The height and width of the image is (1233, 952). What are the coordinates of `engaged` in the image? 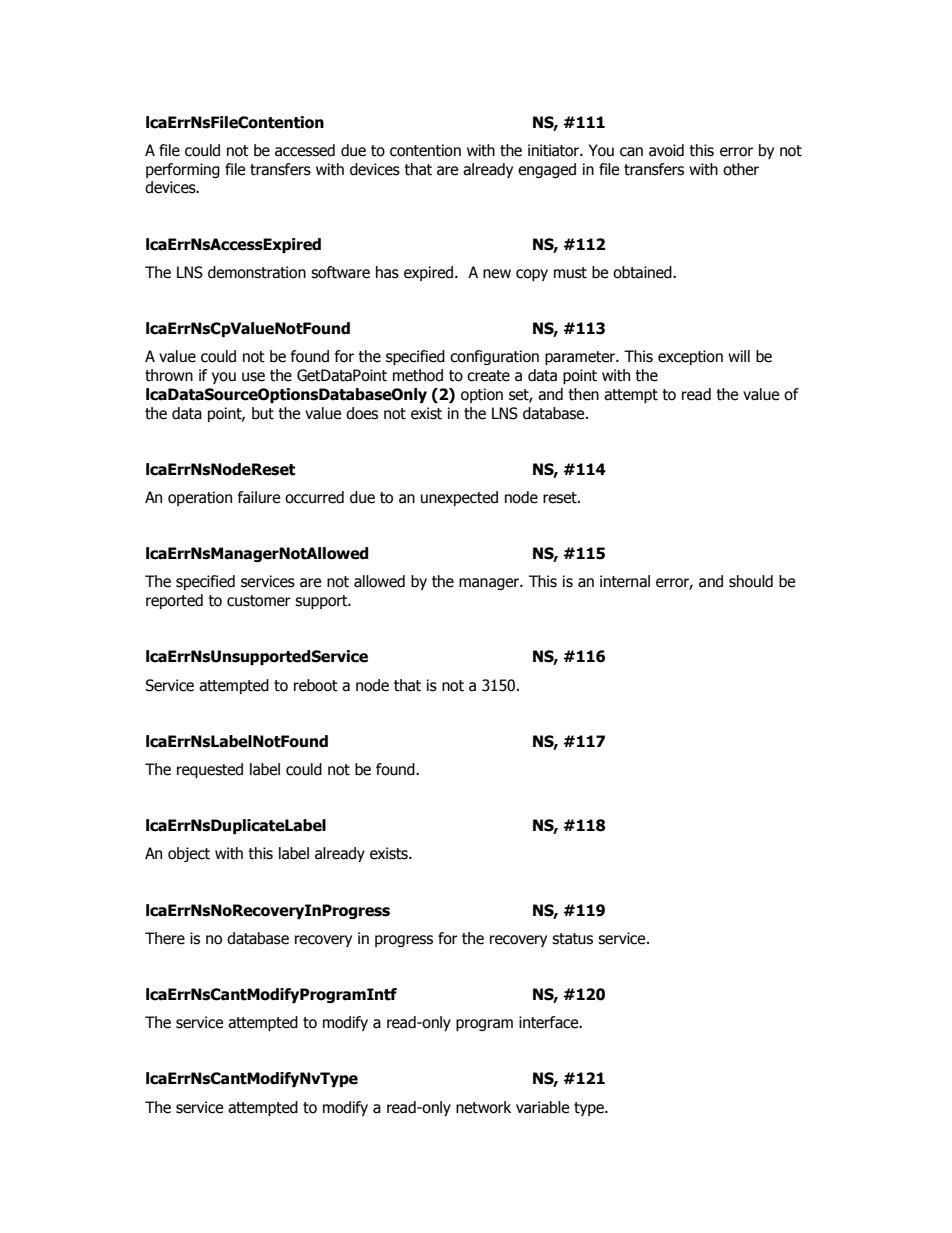 It's located at (547, 170).
